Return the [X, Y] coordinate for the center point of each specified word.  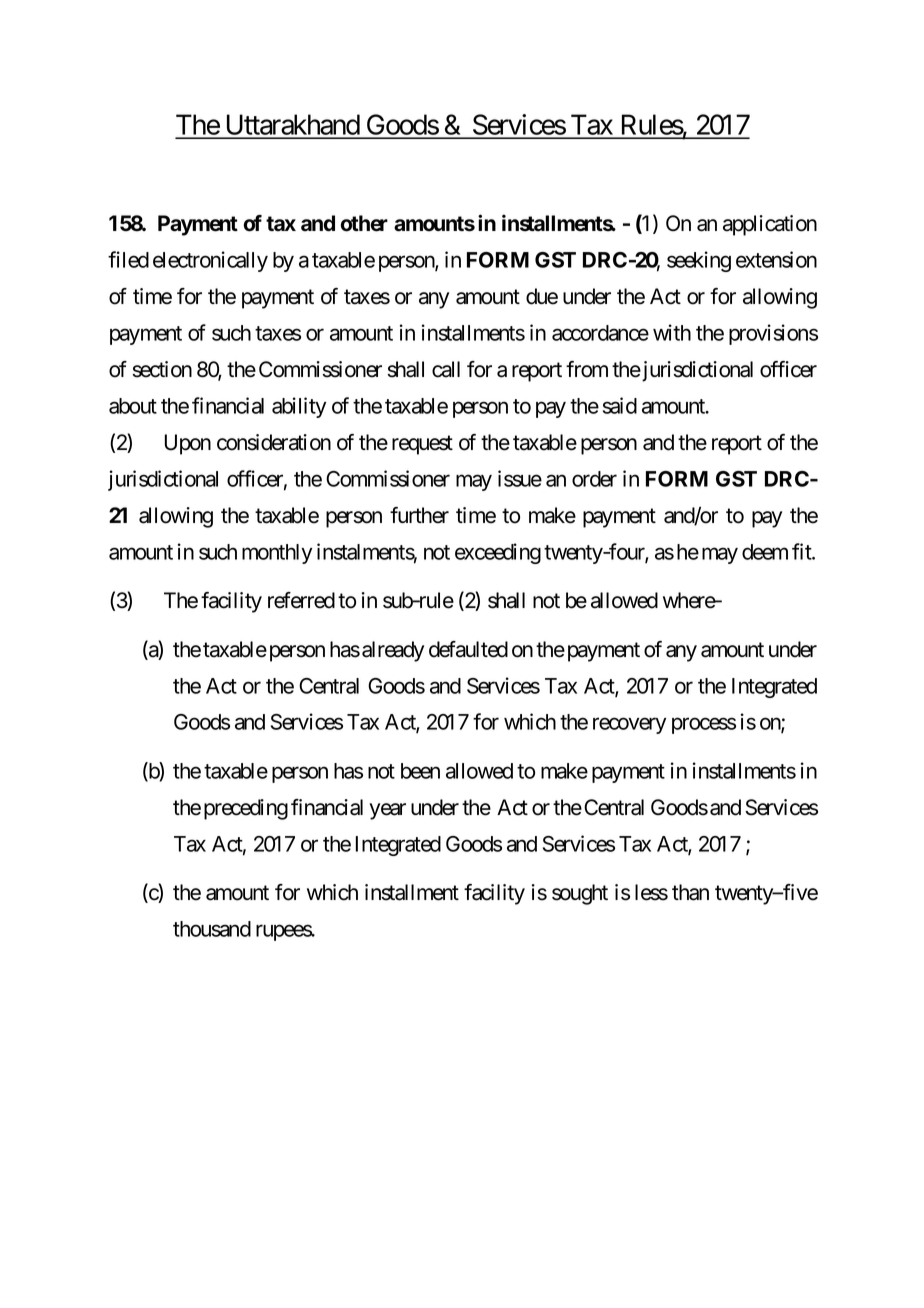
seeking [699, 261]
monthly [277, 554]
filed [128, 259]
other [364, 223]
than [690, 892]
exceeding [498, 553]
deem [765, 552]
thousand [212, 929]
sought [580, 894]
